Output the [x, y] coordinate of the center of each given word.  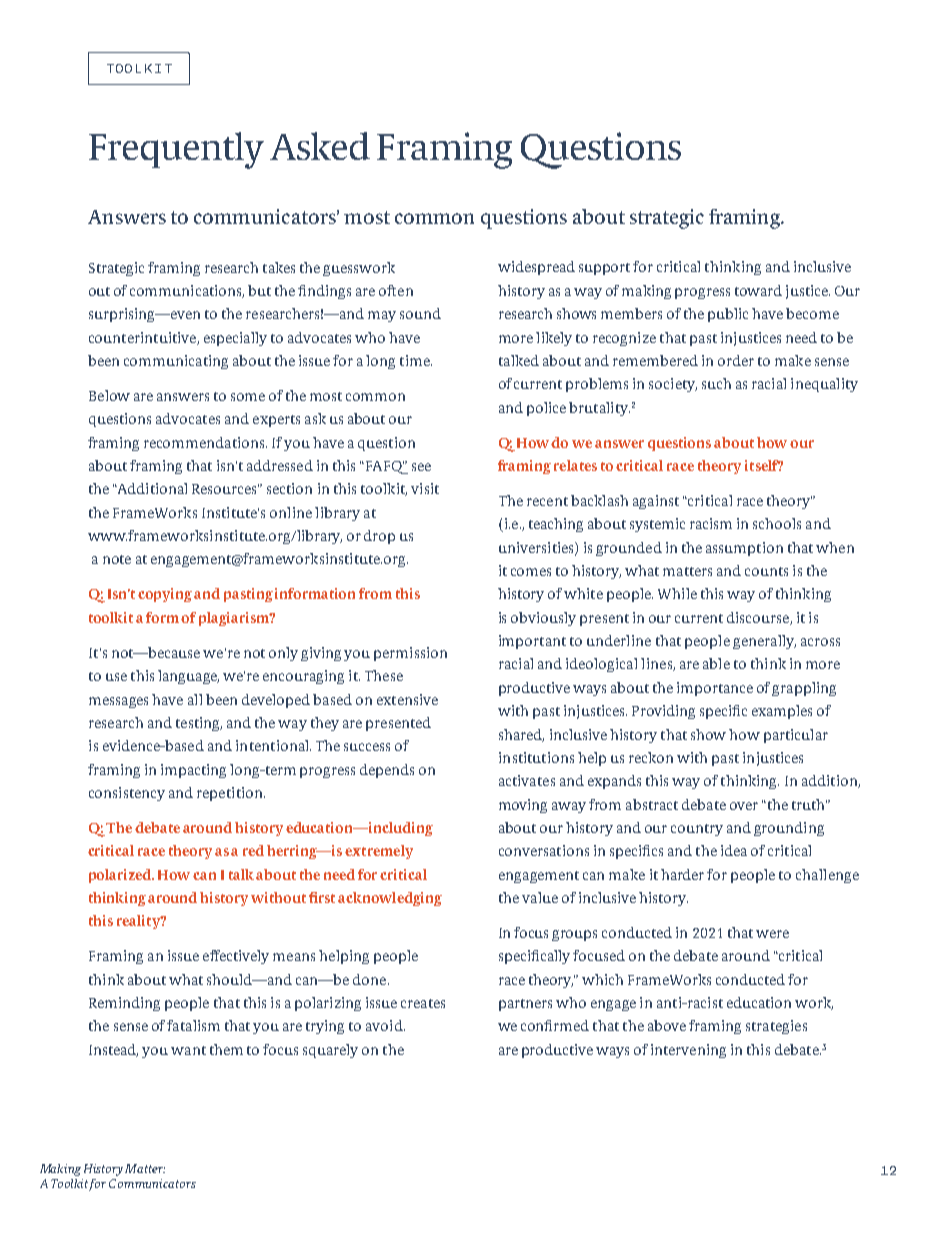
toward [758, 290]
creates [423, 1003]
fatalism [193, 1025]
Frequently [176, 150]
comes [531, 572]
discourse [759, 618]
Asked [320, 146]
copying [165, 595]
